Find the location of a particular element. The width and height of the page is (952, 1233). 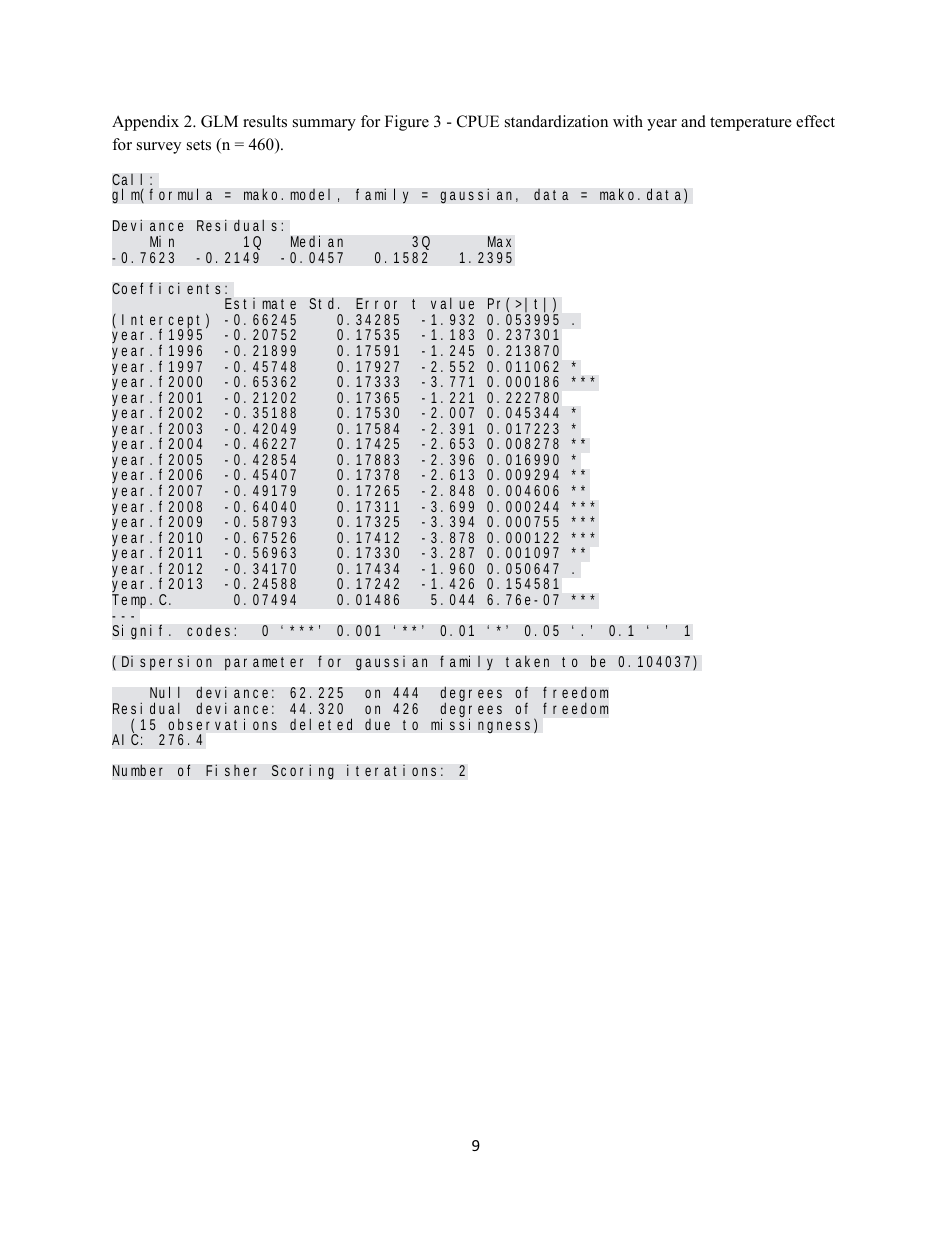

Intercept is located at coordinates (162, 322).
